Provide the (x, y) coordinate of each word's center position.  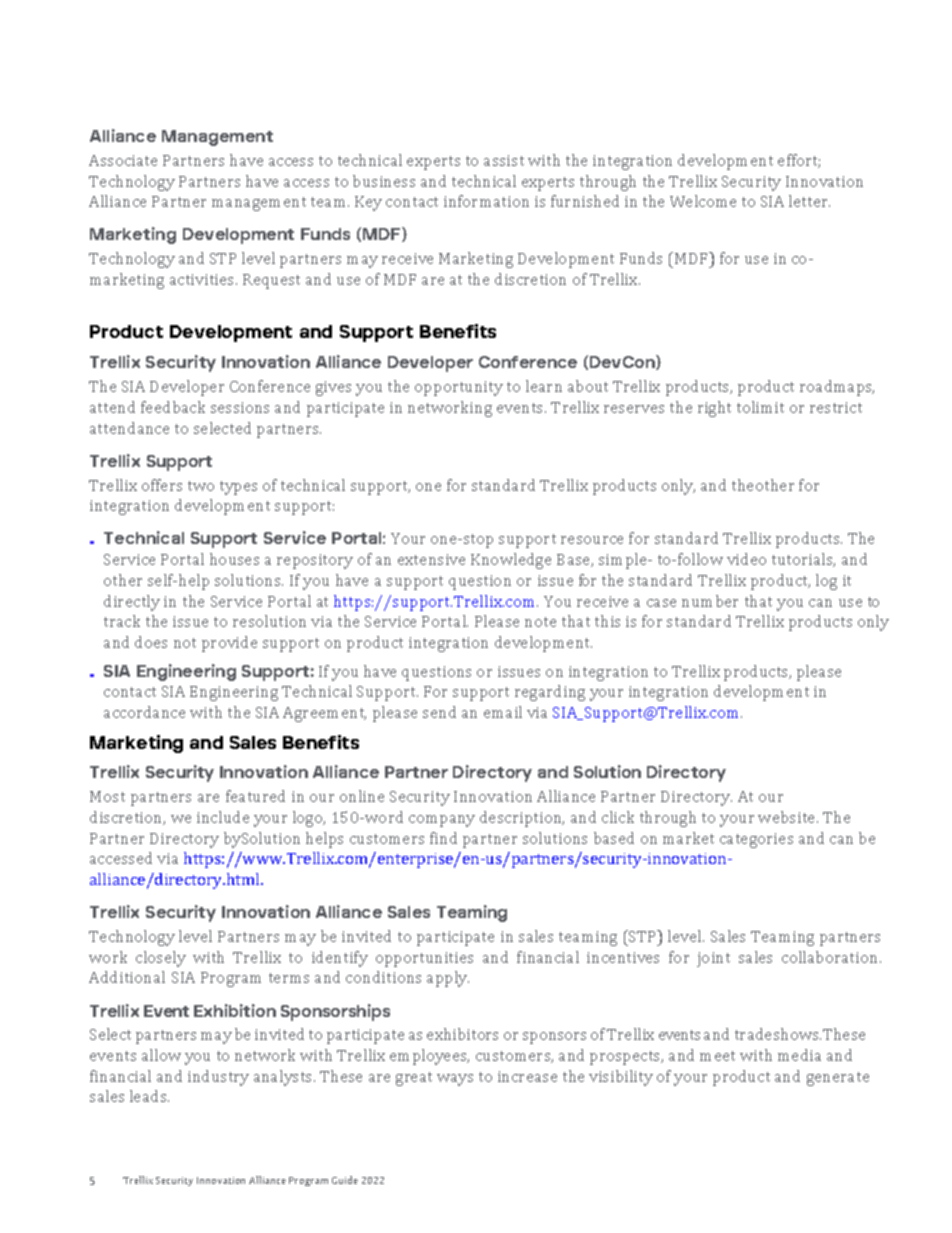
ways (455, 1080)
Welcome (703, 201)
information (486, 201)
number (710, 601)
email (503, 712)
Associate (123, 160)
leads (149, 1096)
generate (838, 1079)
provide (229, 644)
